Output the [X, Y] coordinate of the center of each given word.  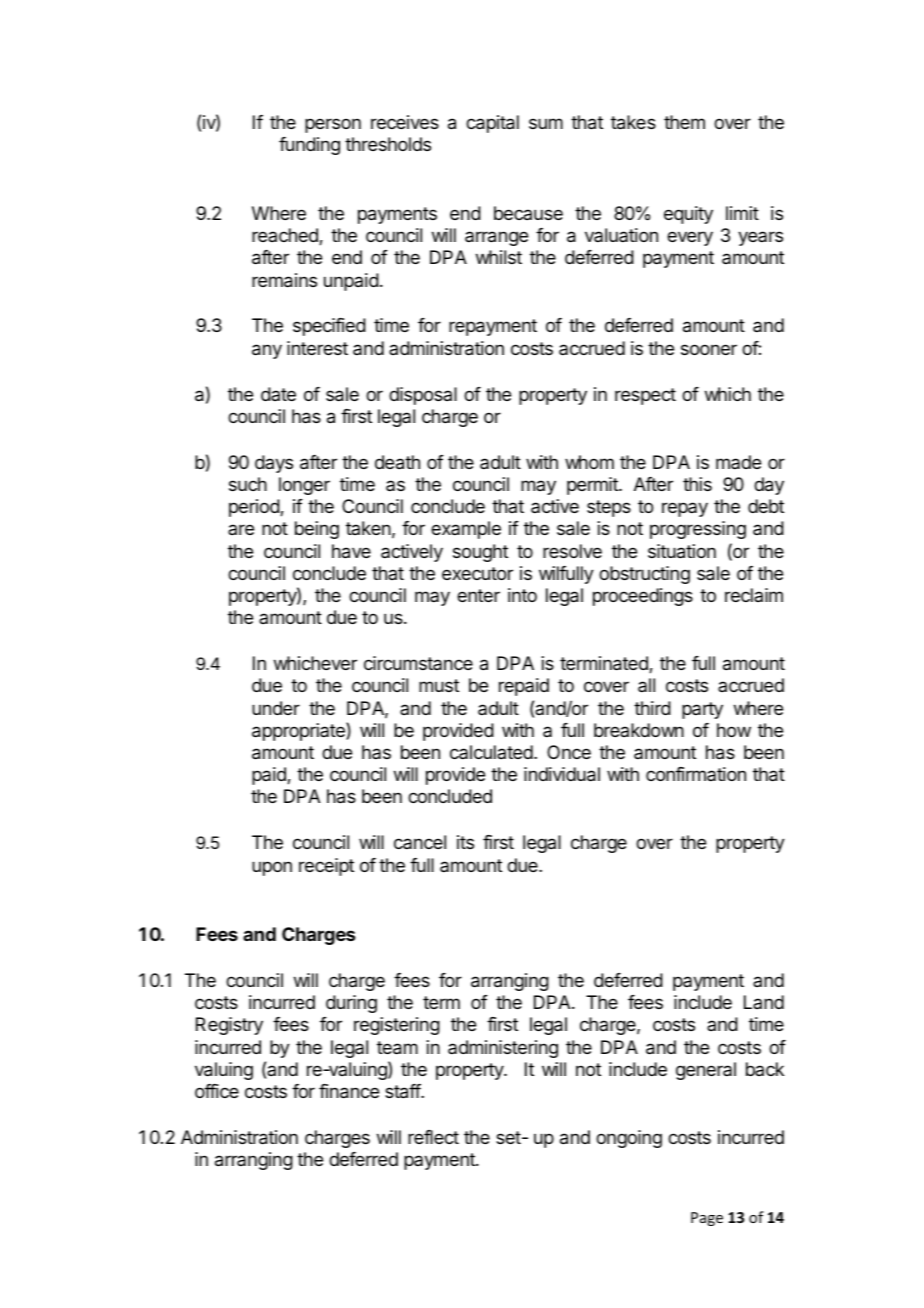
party [702, 710]
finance [349, 1091]
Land [764, 1002]
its [465, 842]
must [439, 685]
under [276, 708]
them [684, 122]
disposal [423, 396]
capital [492, 124]
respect [645, 396]
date [278, 394]
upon [272, 868]
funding [309, 146]
